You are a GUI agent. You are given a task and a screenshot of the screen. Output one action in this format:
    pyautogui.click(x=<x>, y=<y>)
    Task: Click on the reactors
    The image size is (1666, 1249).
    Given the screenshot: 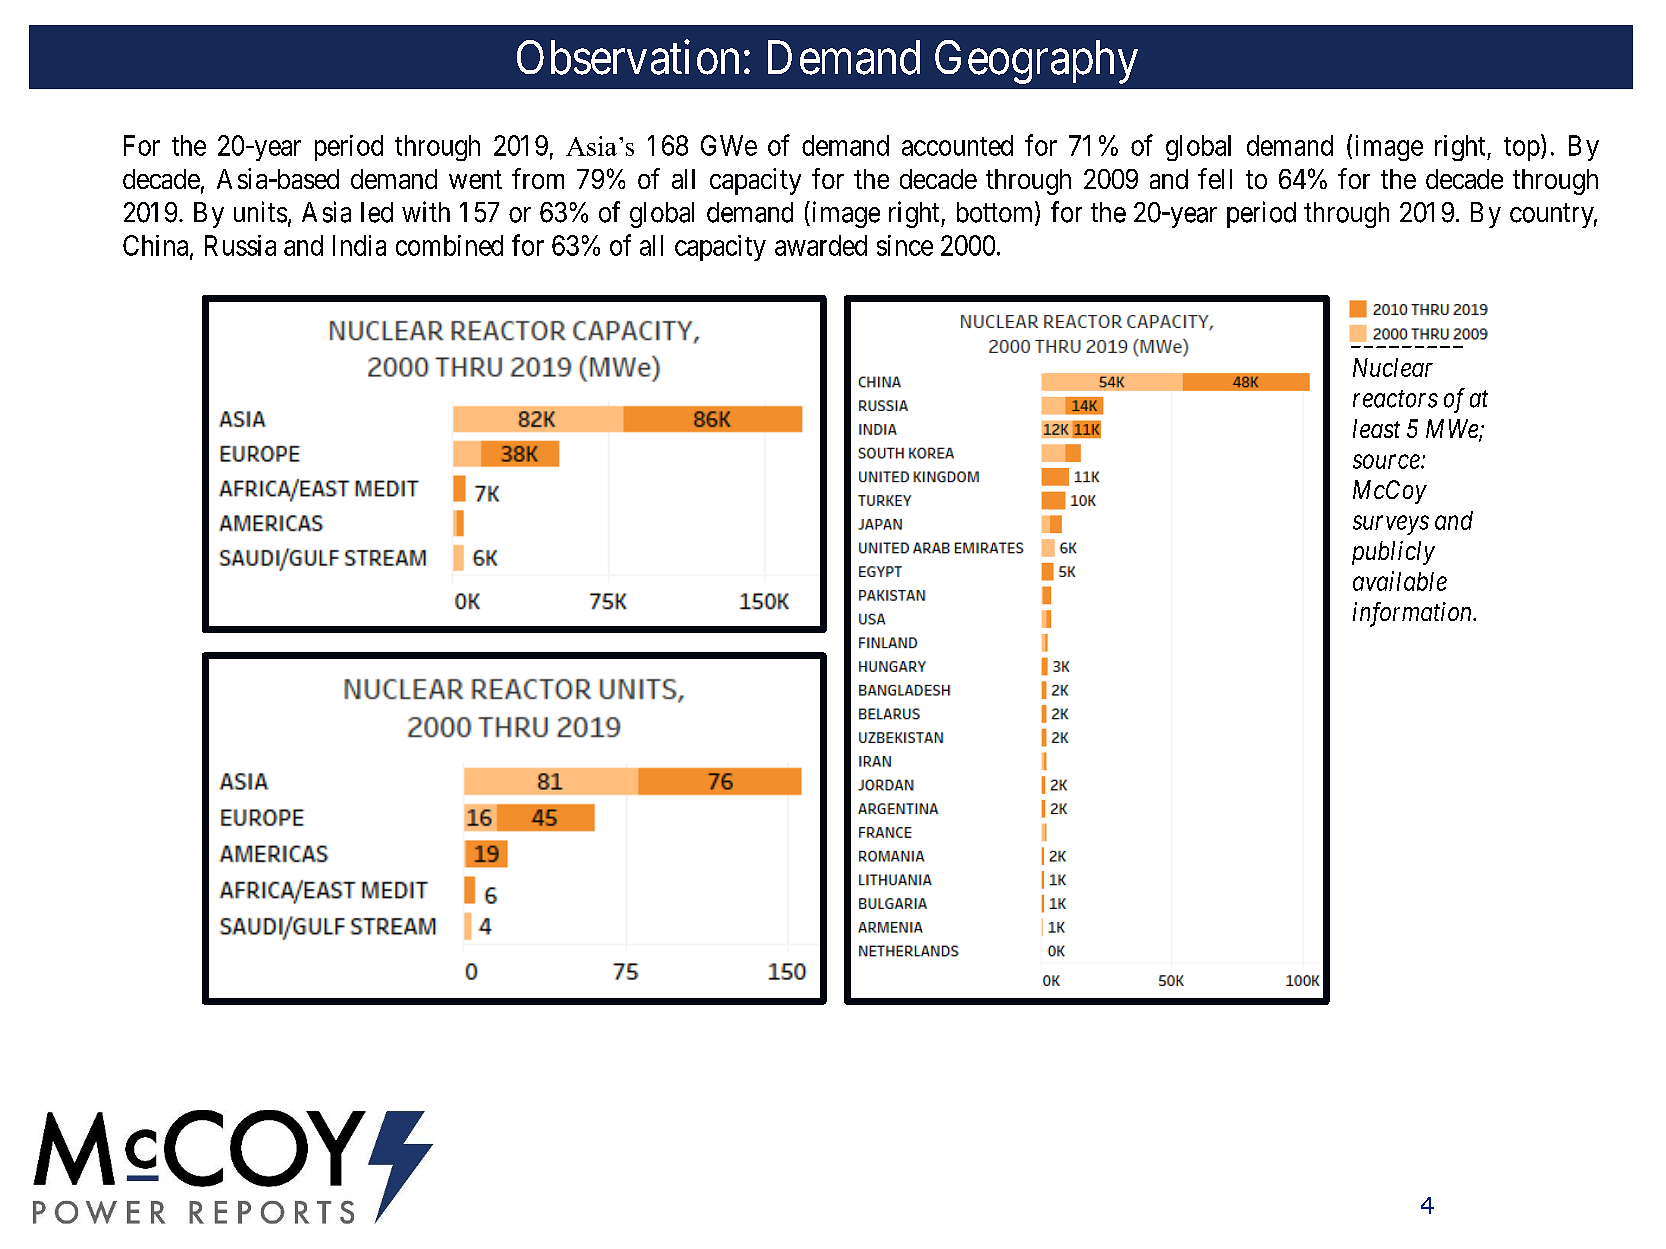 What is the action you would take?
    pyautogui.click(x=1395, y=399)
